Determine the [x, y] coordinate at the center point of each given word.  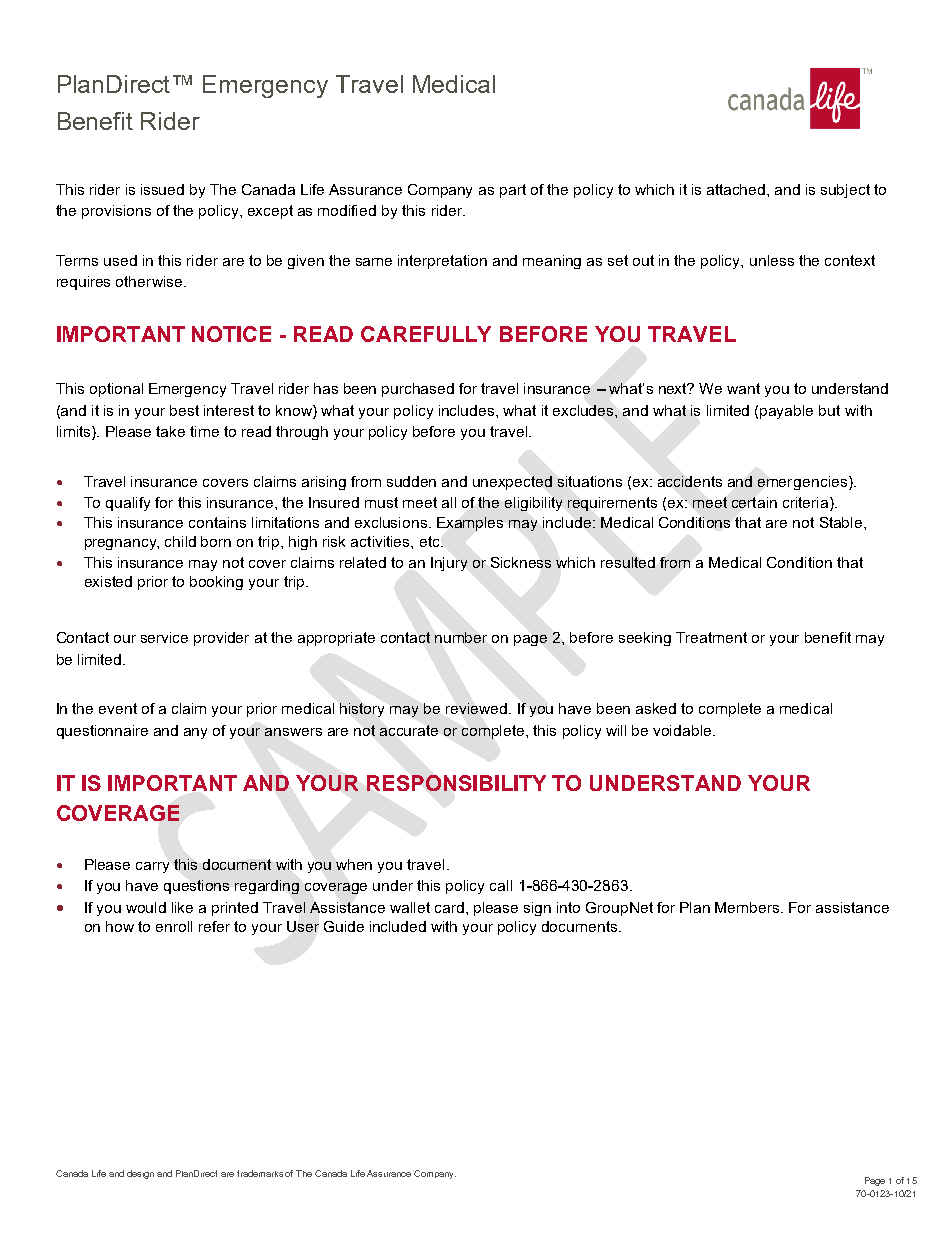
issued [162, 189]
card [449, 907]
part [513, 191]
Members [748, 907]
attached [737, 189]
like [182, 907]
